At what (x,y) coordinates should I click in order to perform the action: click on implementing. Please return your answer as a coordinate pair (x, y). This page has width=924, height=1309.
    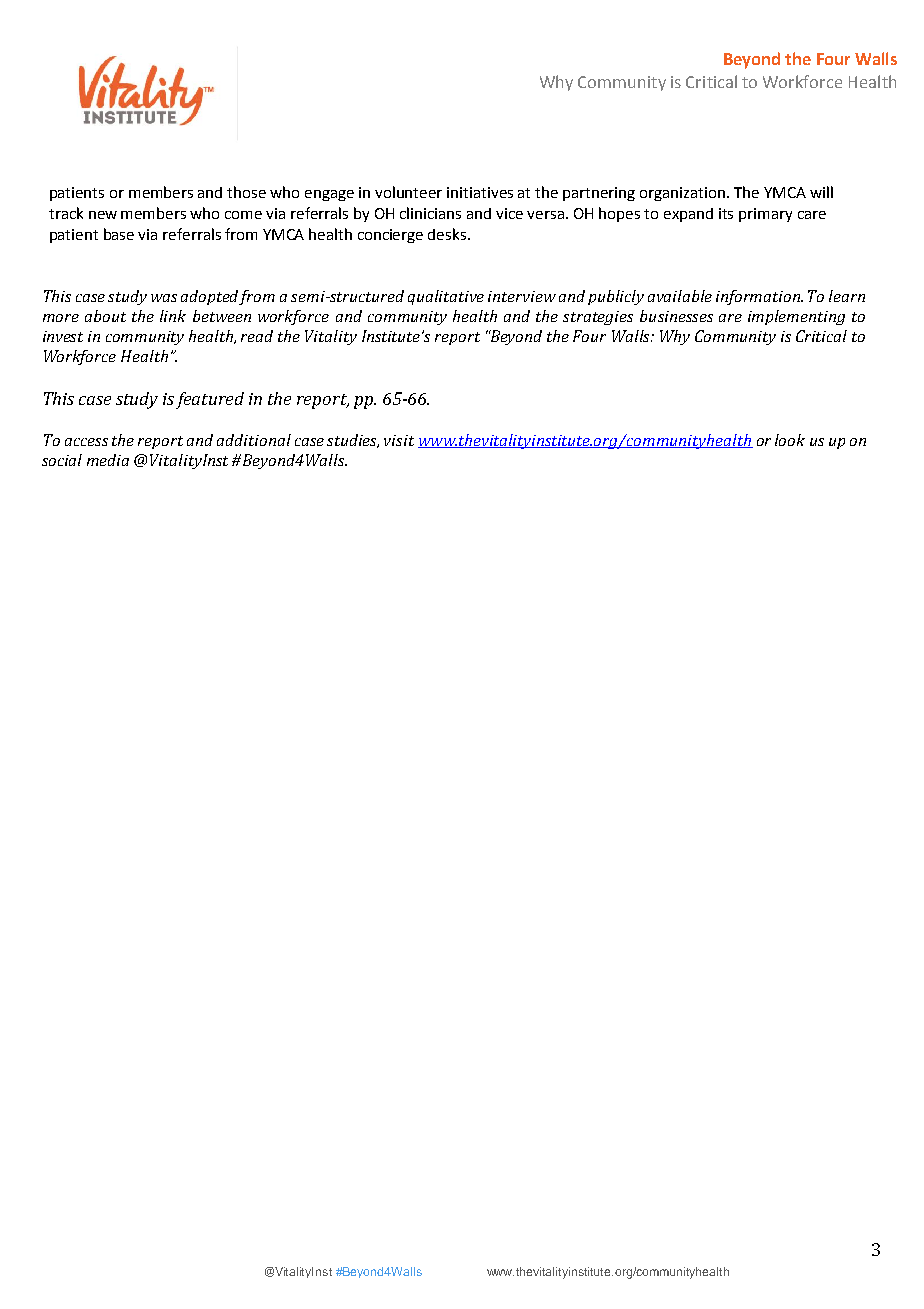
    Looking at the image, I should click on (796, 317).
